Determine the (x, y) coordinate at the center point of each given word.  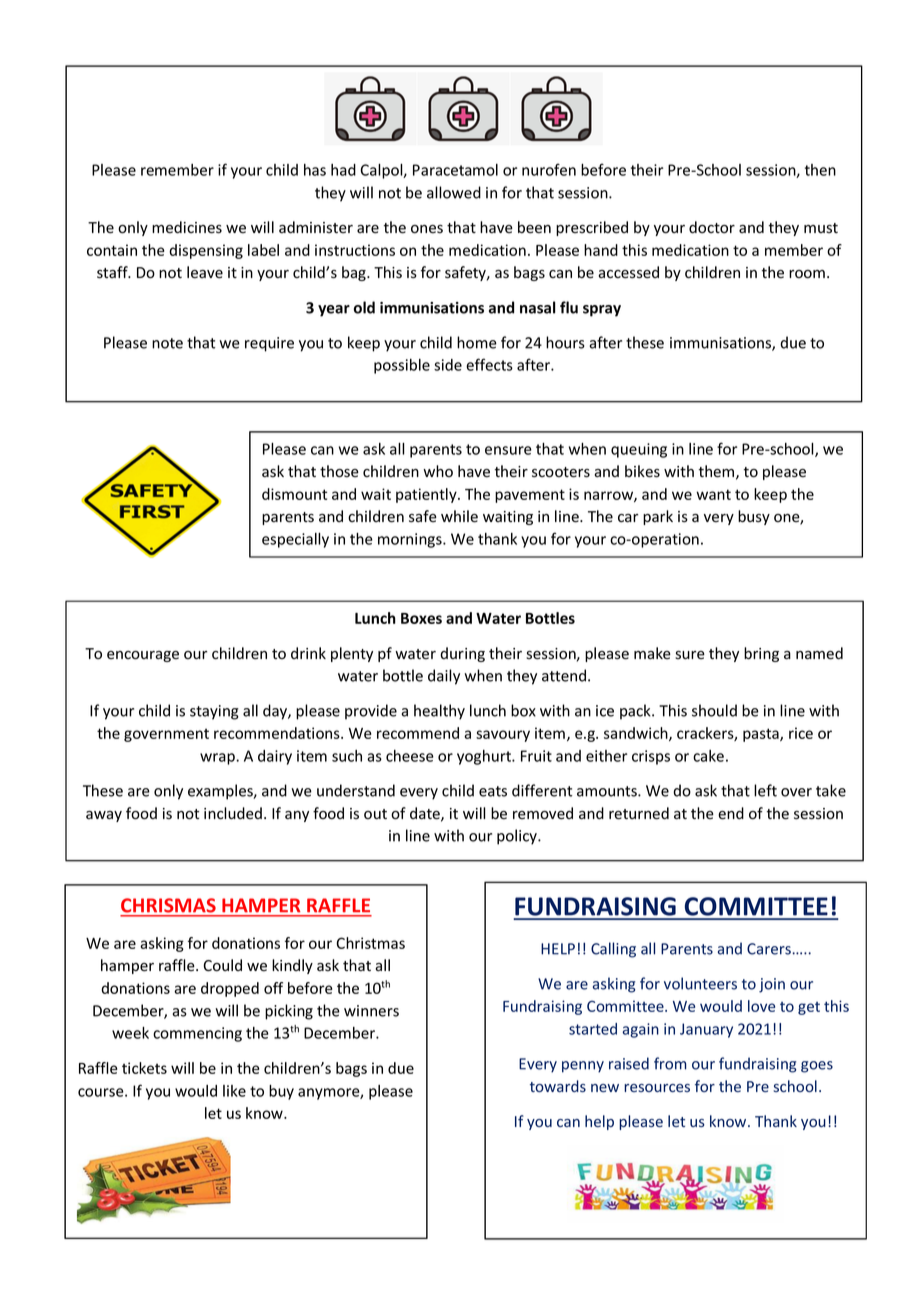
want (713, 494)
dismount (294, 494)
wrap (218, 759)
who (438, 471)
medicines (187, 227)
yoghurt (485, 757)
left (765, 790)
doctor (712, 227)
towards (558, 1086)
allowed (454, 192)
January (706, 1030)
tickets (144, 1068)
